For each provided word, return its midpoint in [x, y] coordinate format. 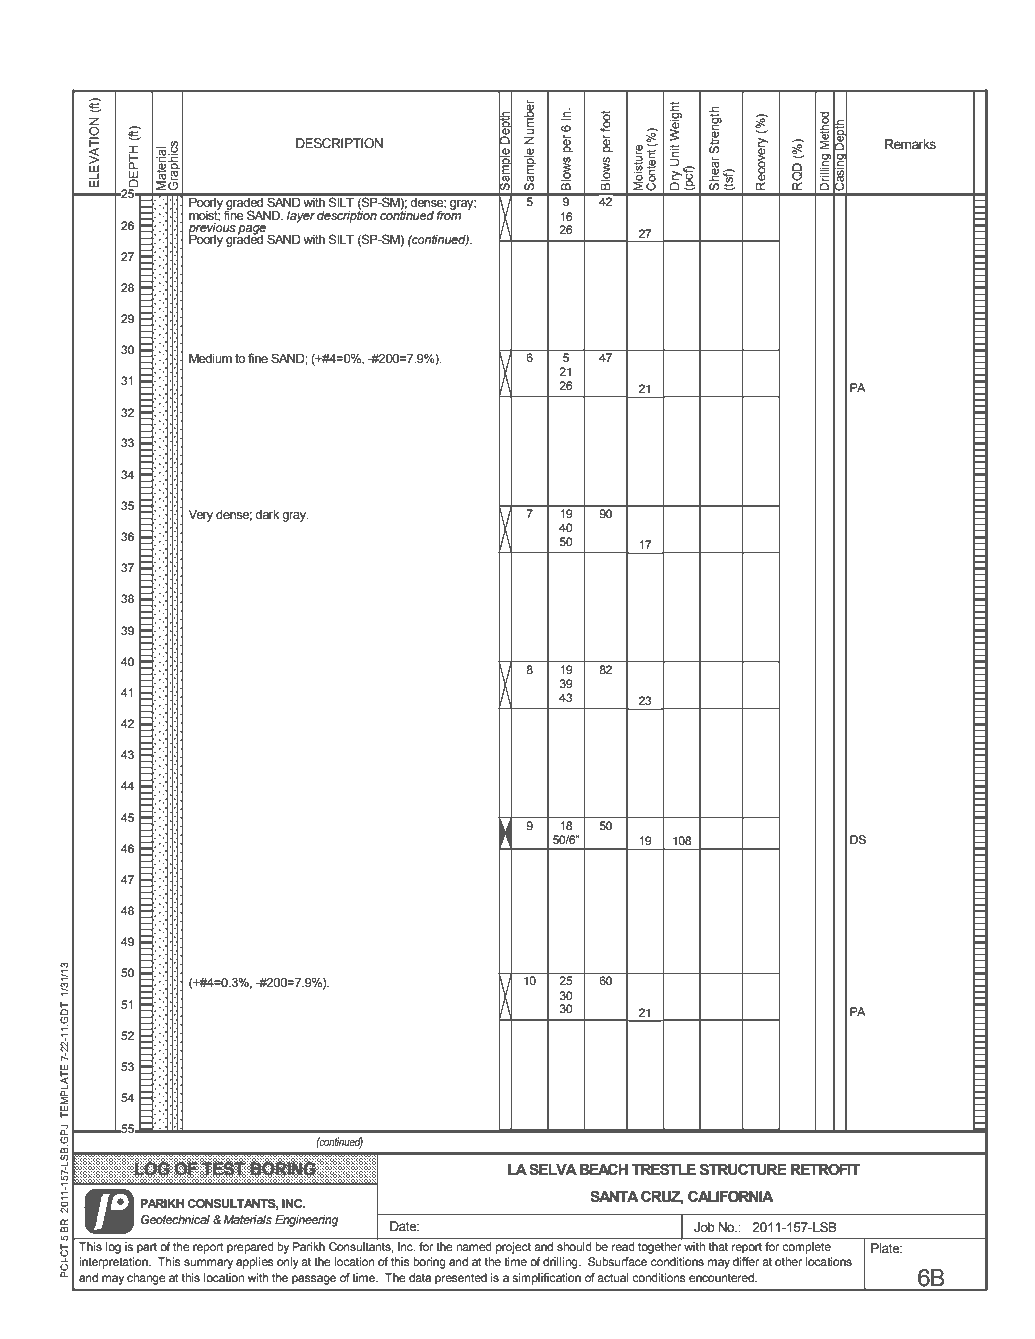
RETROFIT [825, 1169]
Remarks [910, 144]
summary [208, 1264]
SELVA [553, 1169]
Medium [210, 359]
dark [267, 514]
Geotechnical [175, 1219]
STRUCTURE [743, 1169]
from [449, 214]
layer [301, 217]
